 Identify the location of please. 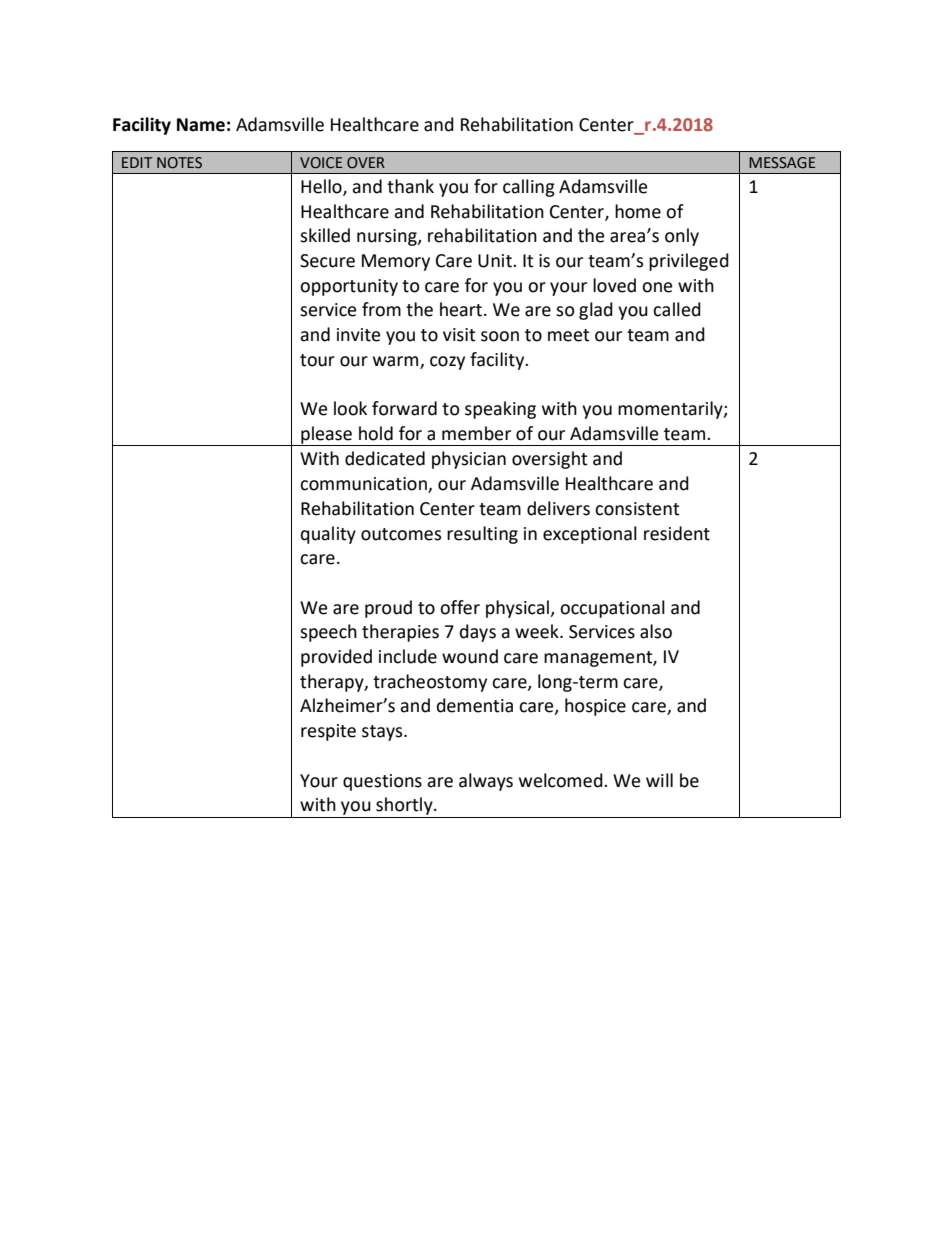
(326, 436).
